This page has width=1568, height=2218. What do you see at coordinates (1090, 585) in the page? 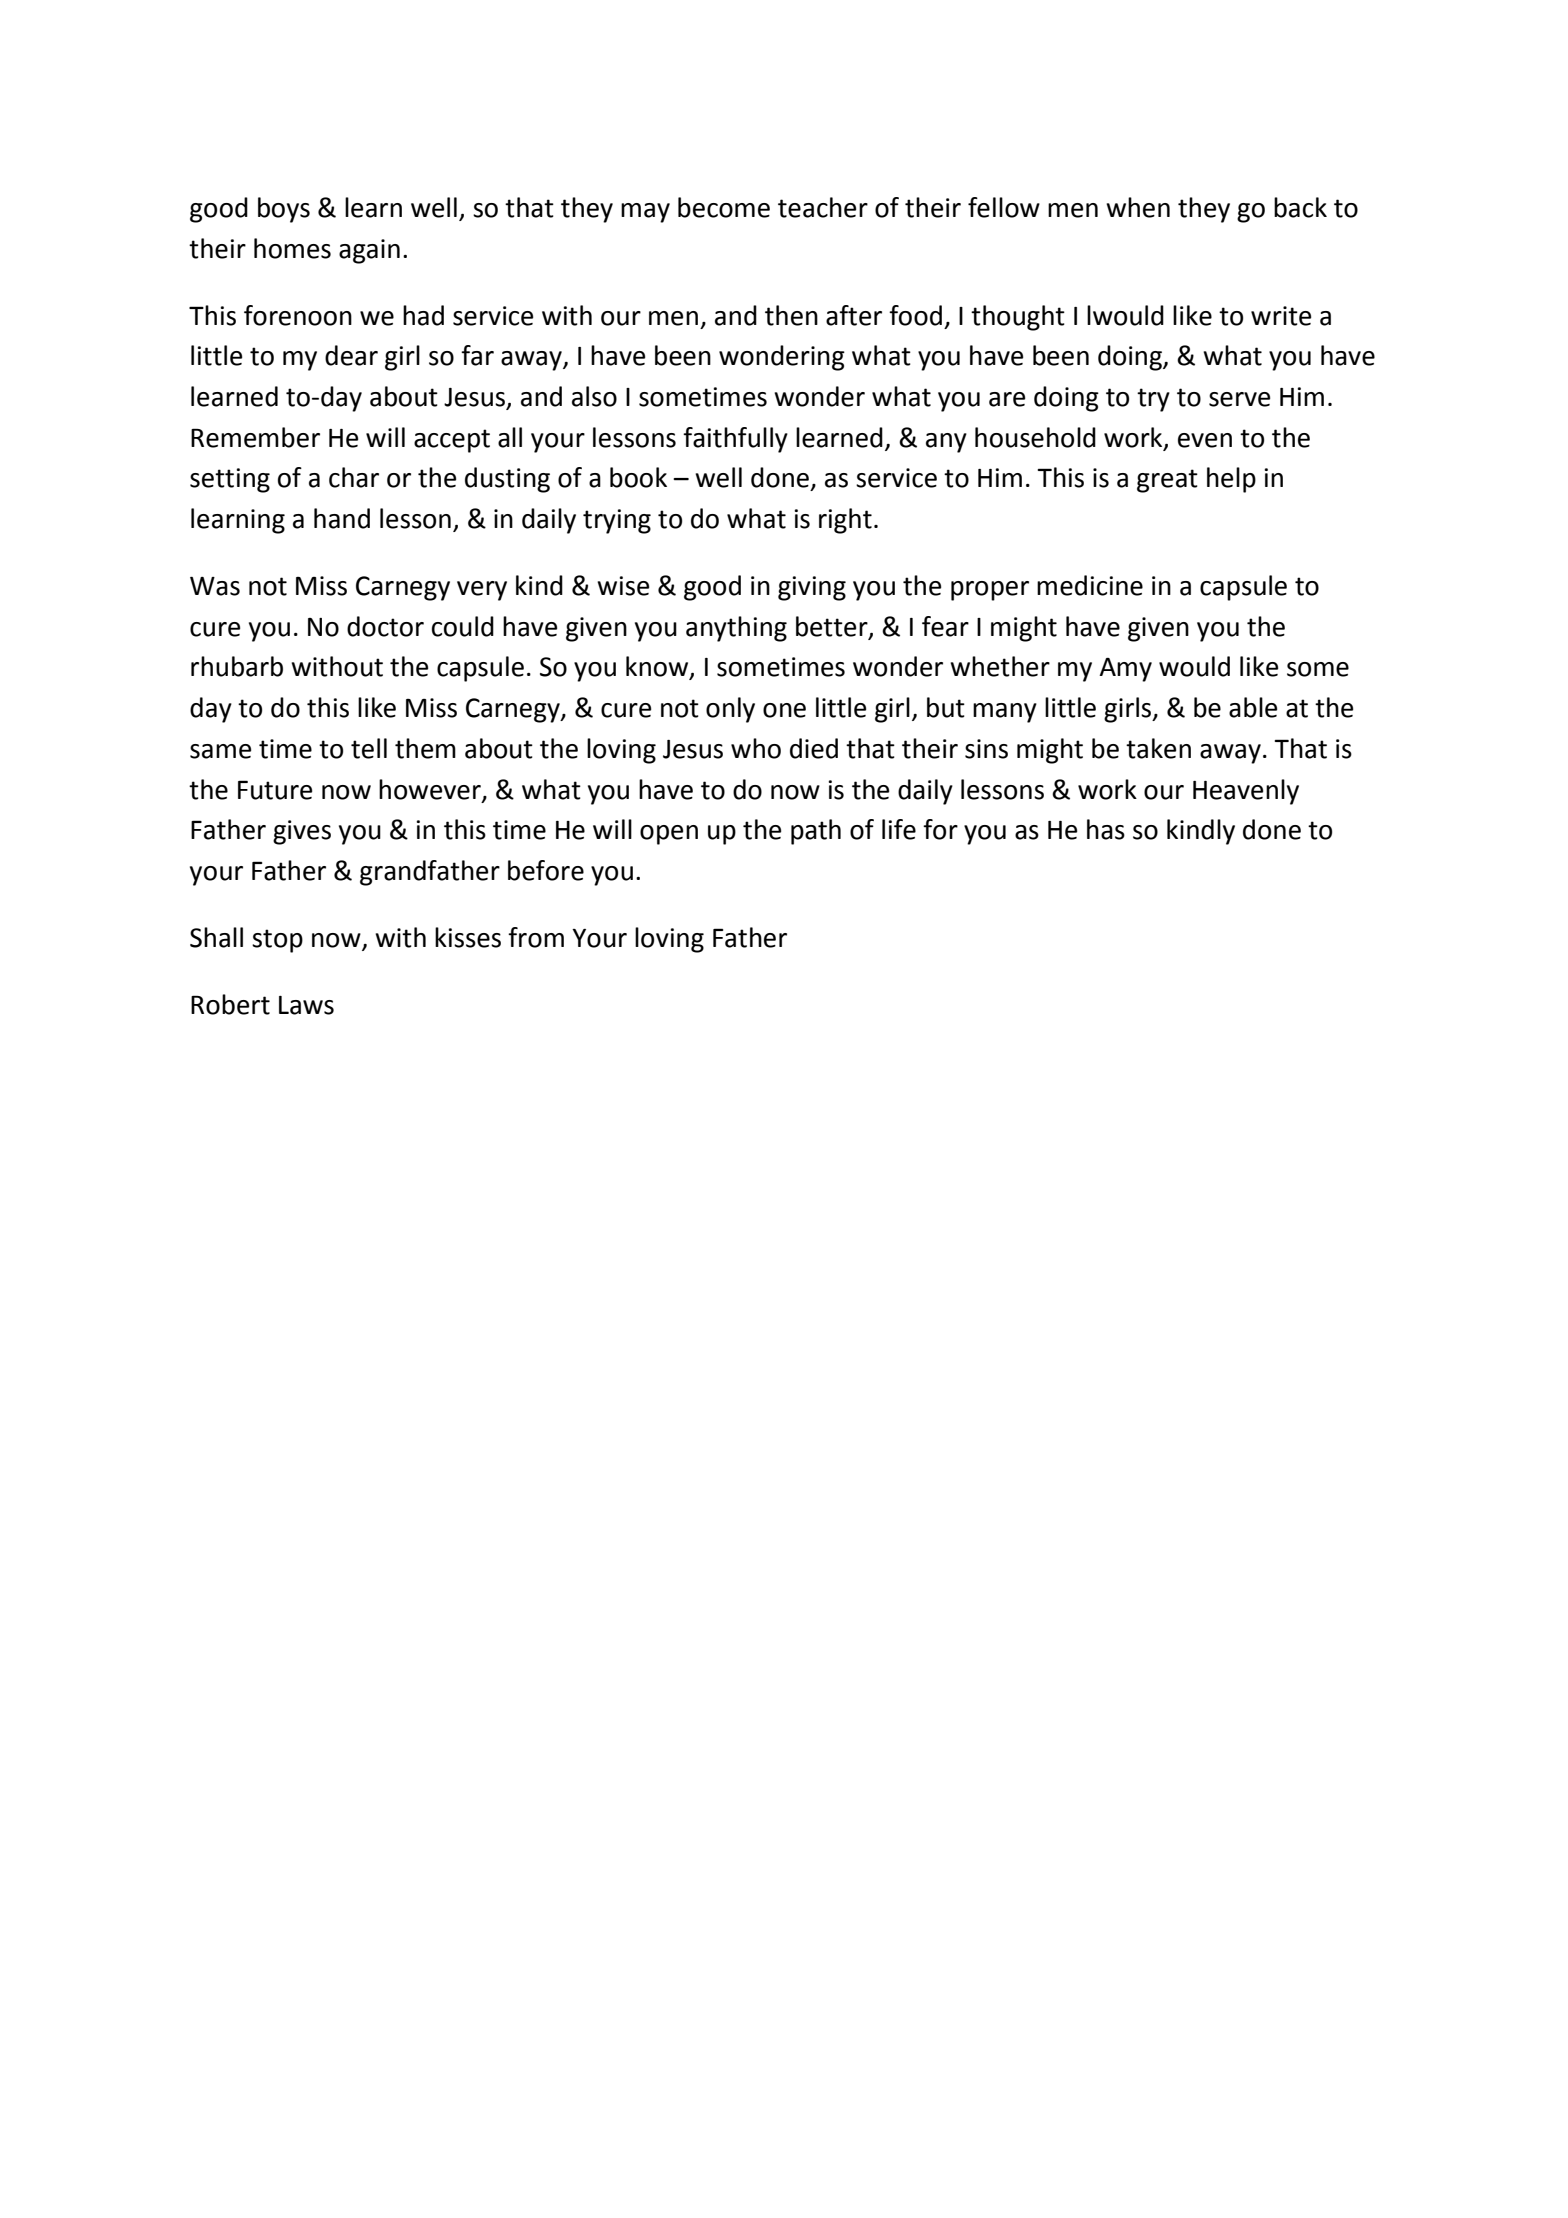
I see `medicine` at bounding box center [1090, 585].
